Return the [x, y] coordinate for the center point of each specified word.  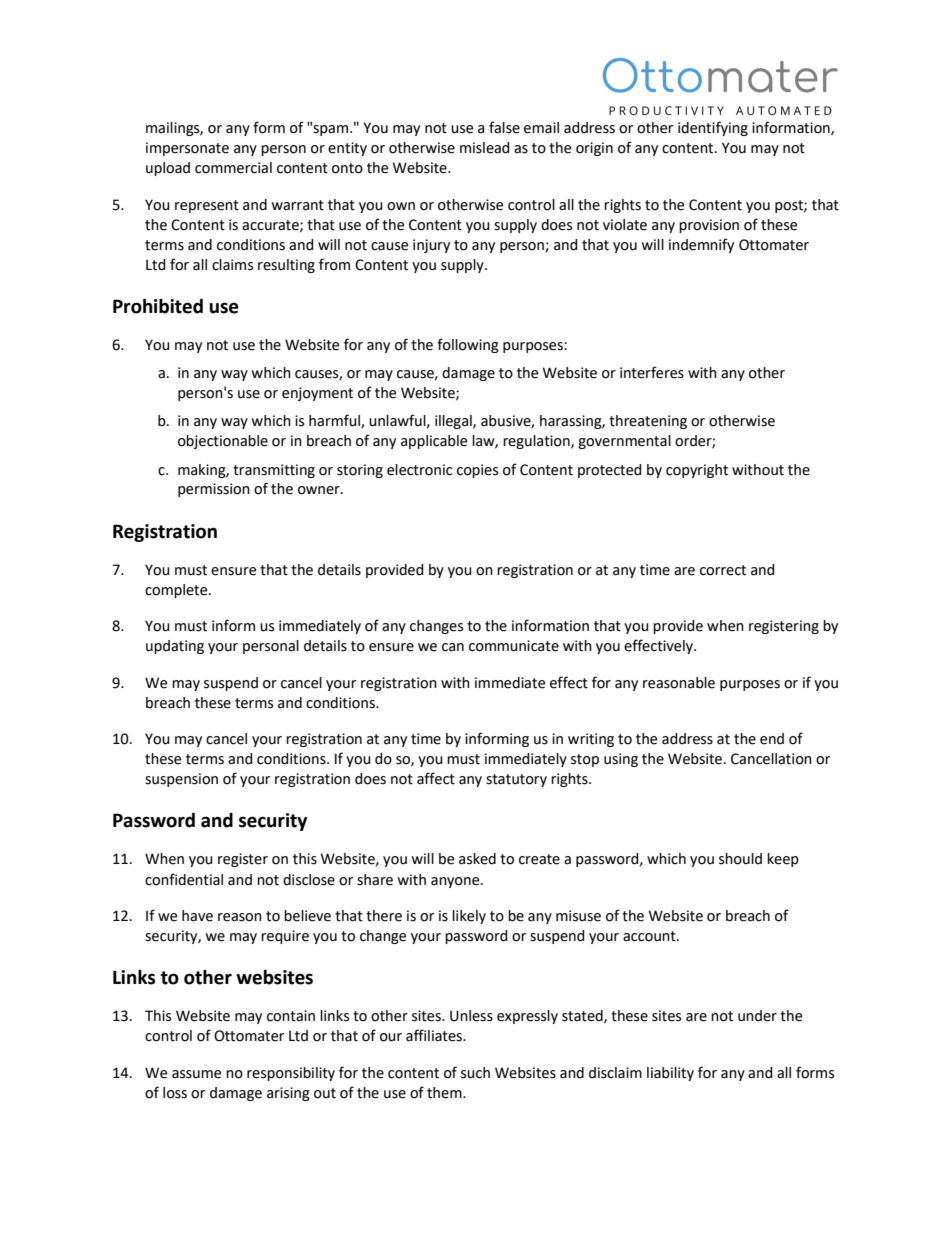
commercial [233, 168]
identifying [713, 128]
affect [436, 778]
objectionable [223, 442]
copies [477, 471]
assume [196, 1074]
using [621, 760]
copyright [697, 471]
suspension [181, 780]
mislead [485, 148]
